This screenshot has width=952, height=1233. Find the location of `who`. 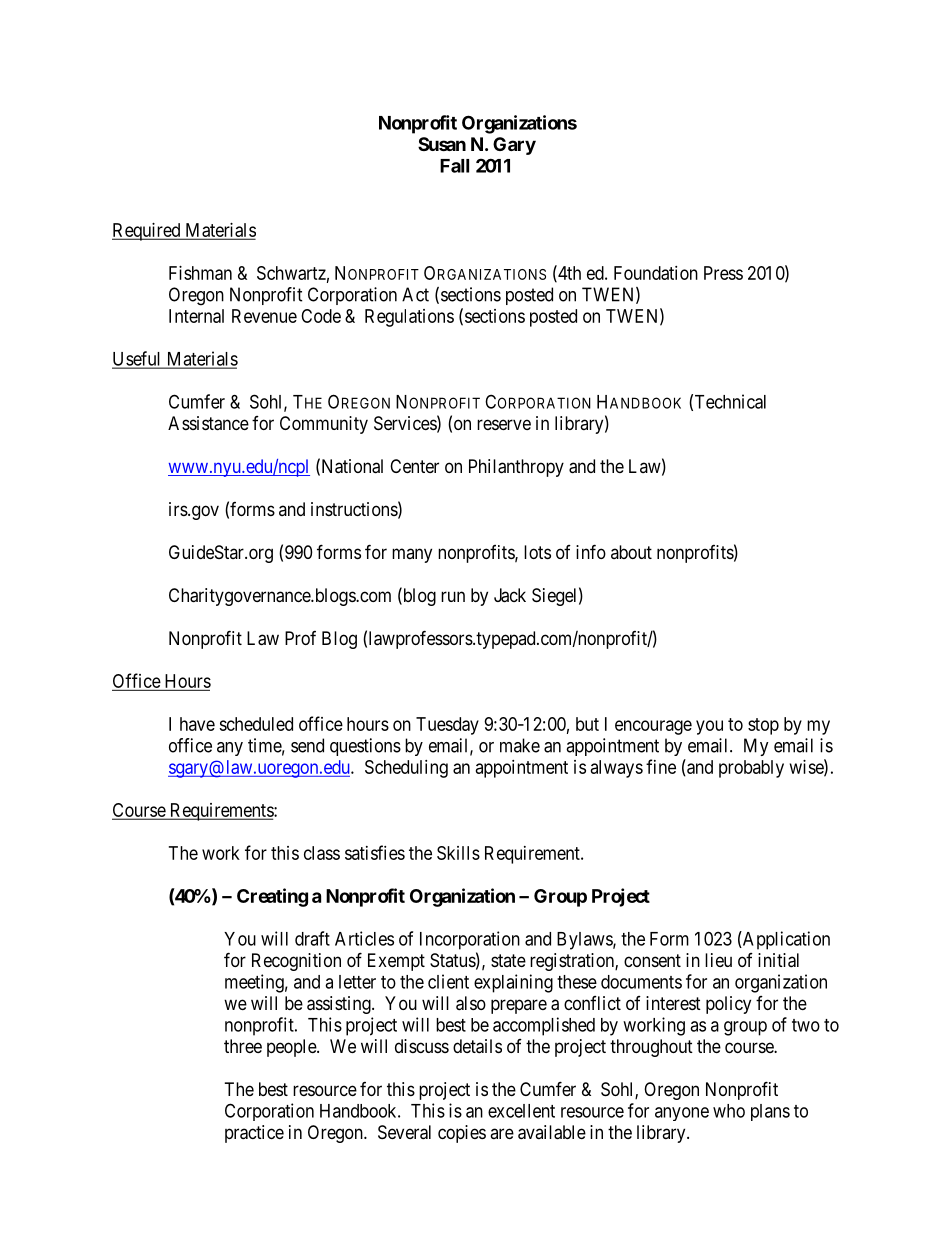

who is located at coordinates (729, 1111).
